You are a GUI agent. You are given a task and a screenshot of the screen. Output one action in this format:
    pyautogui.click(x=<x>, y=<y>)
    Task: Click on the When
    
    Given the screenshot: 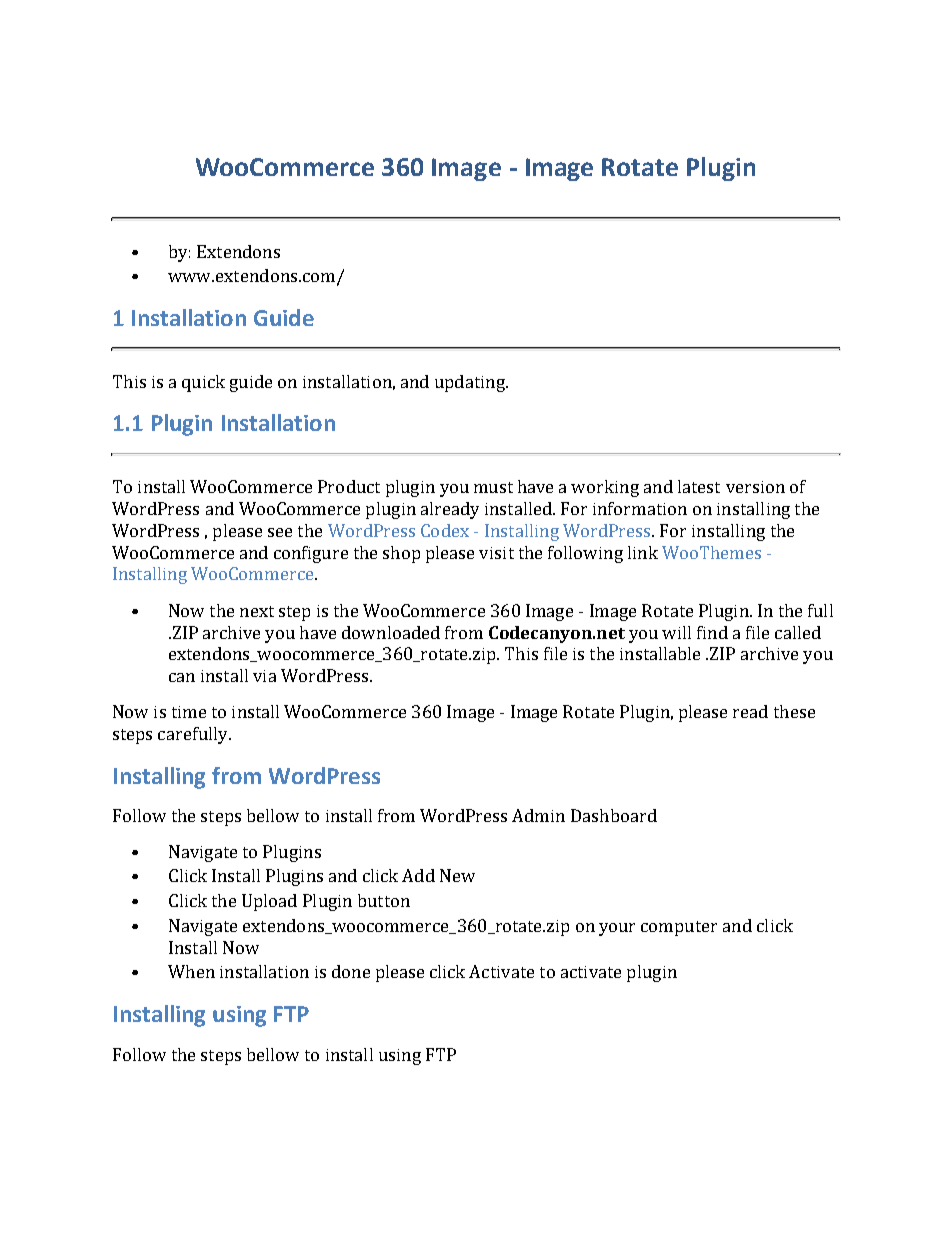 What is the action you would take?
    pyautogui.click(x=191, y=971)
